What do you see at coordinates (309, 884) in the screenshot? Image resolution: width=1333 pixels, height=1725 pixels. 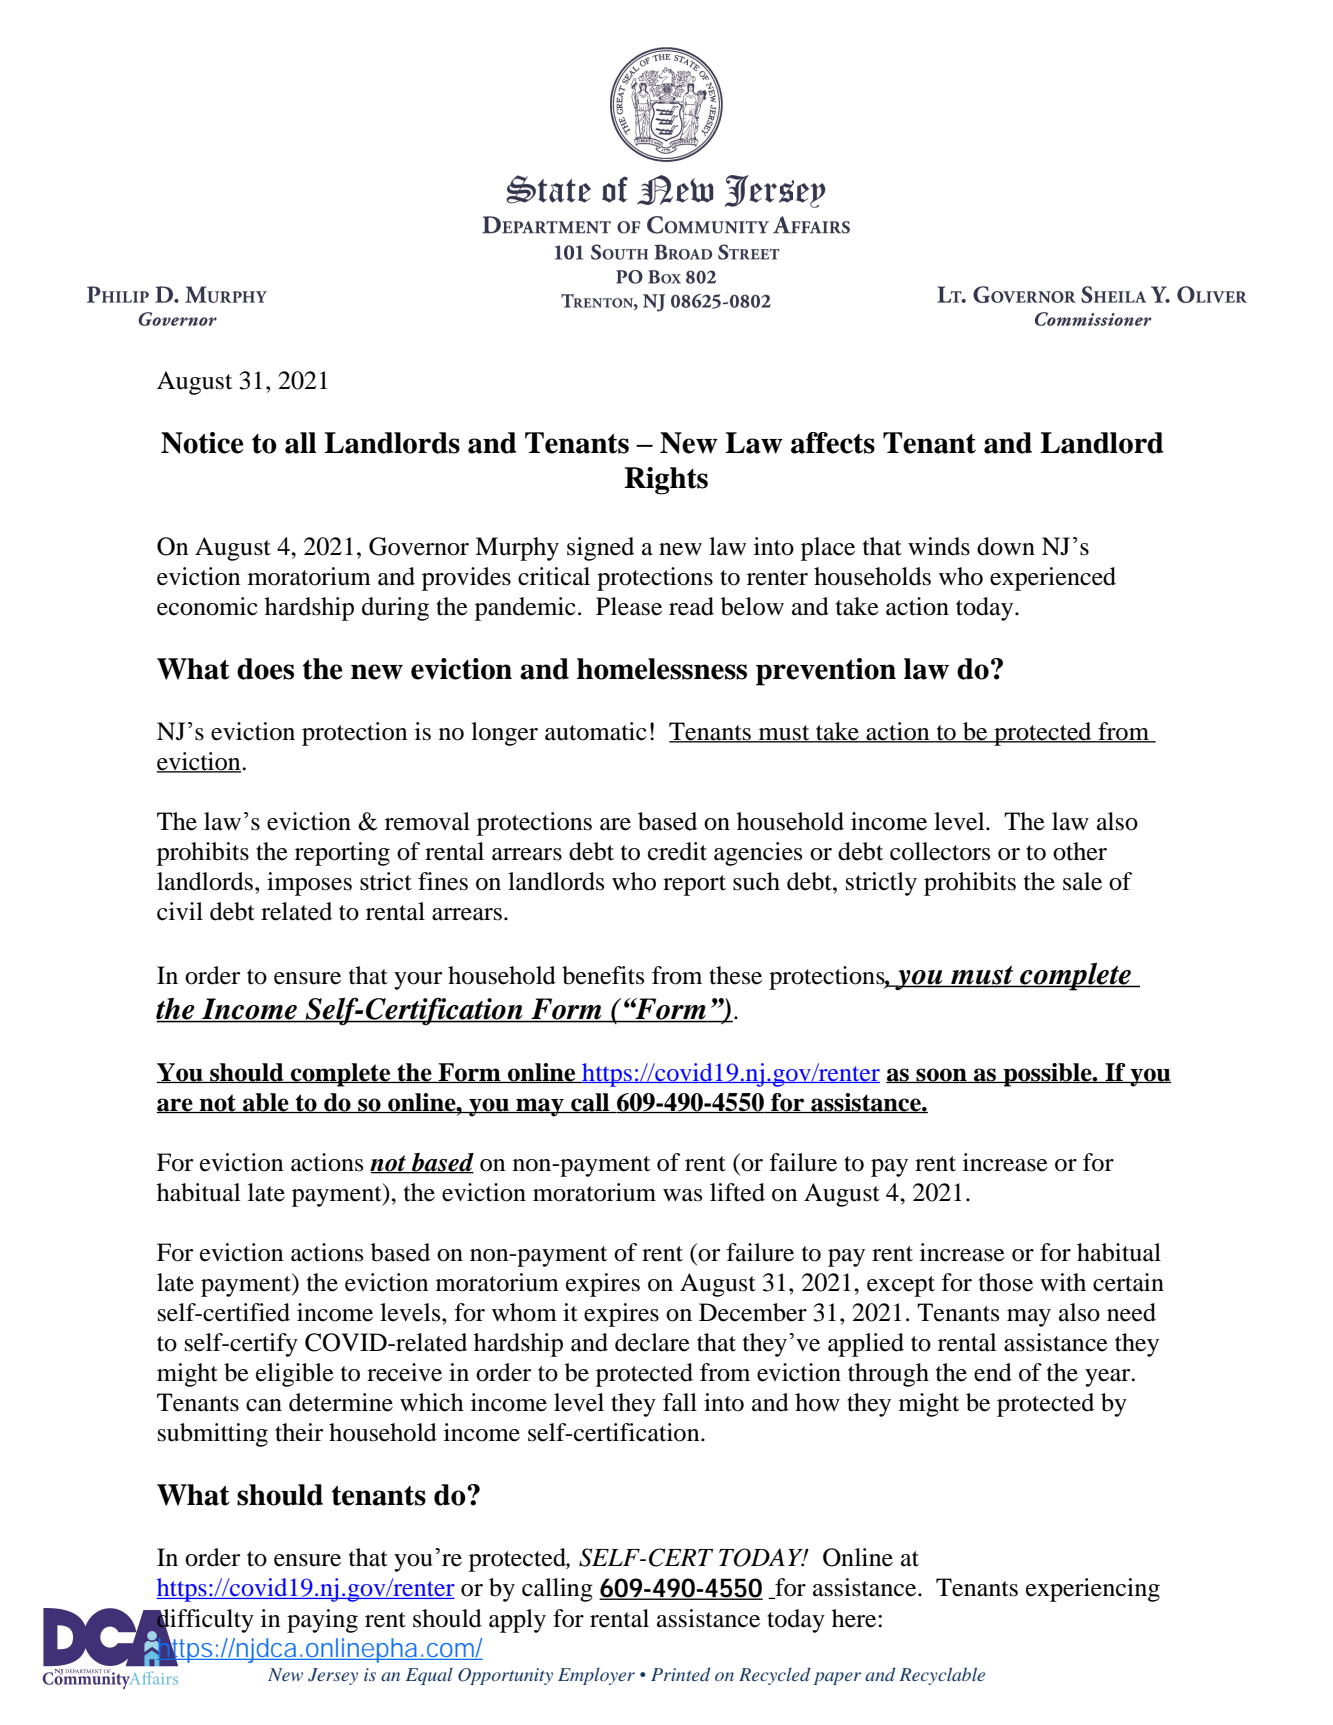 I see `imposes` at bounding box center [309, 884].
